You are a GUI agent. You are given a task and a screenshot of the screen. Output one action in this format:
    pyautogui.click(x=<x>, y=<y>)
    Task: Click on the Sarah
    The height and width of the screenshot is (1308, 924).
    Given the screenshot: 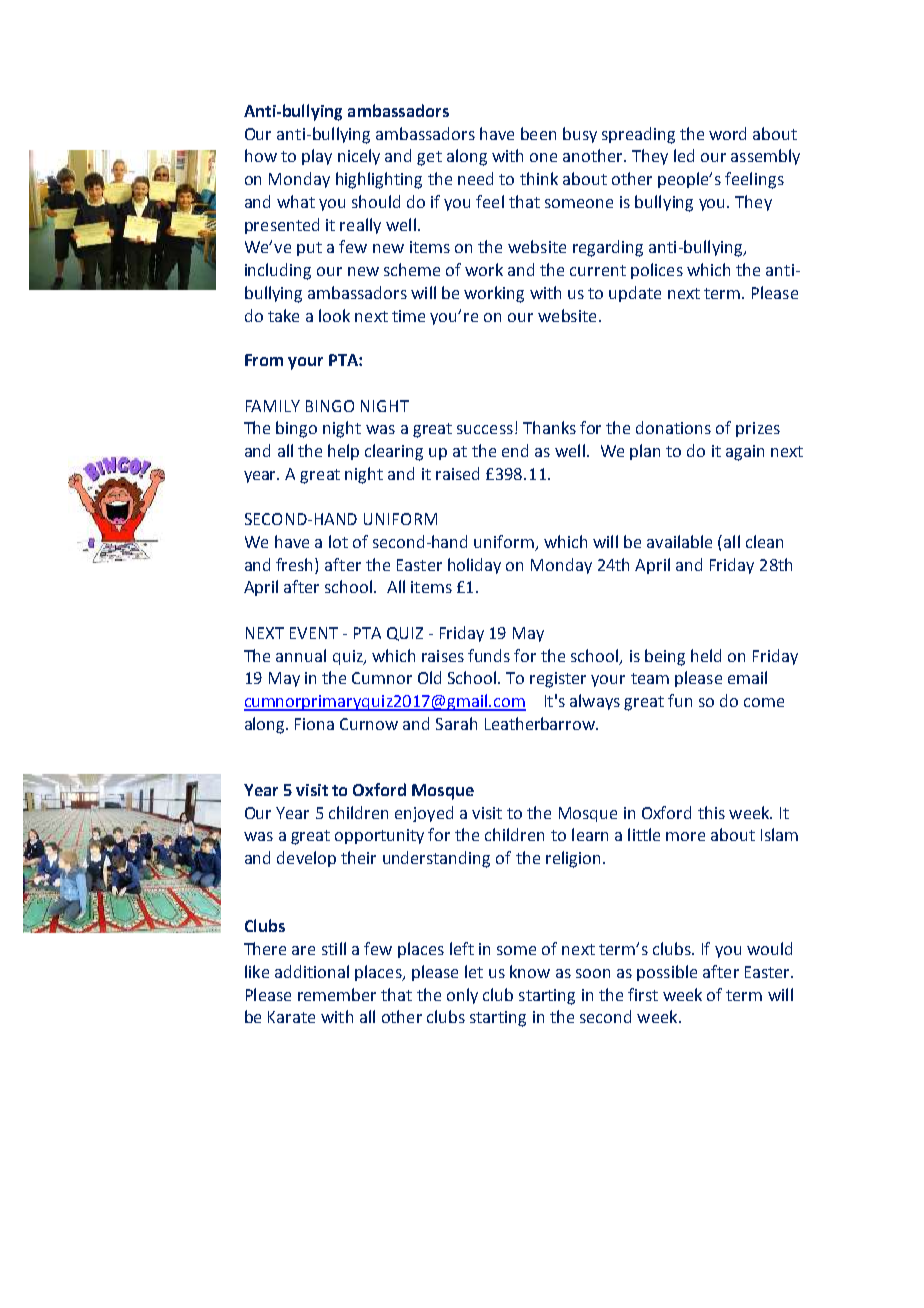 What is the action you would take?
    pyautogui.click(x=456, y=723)
